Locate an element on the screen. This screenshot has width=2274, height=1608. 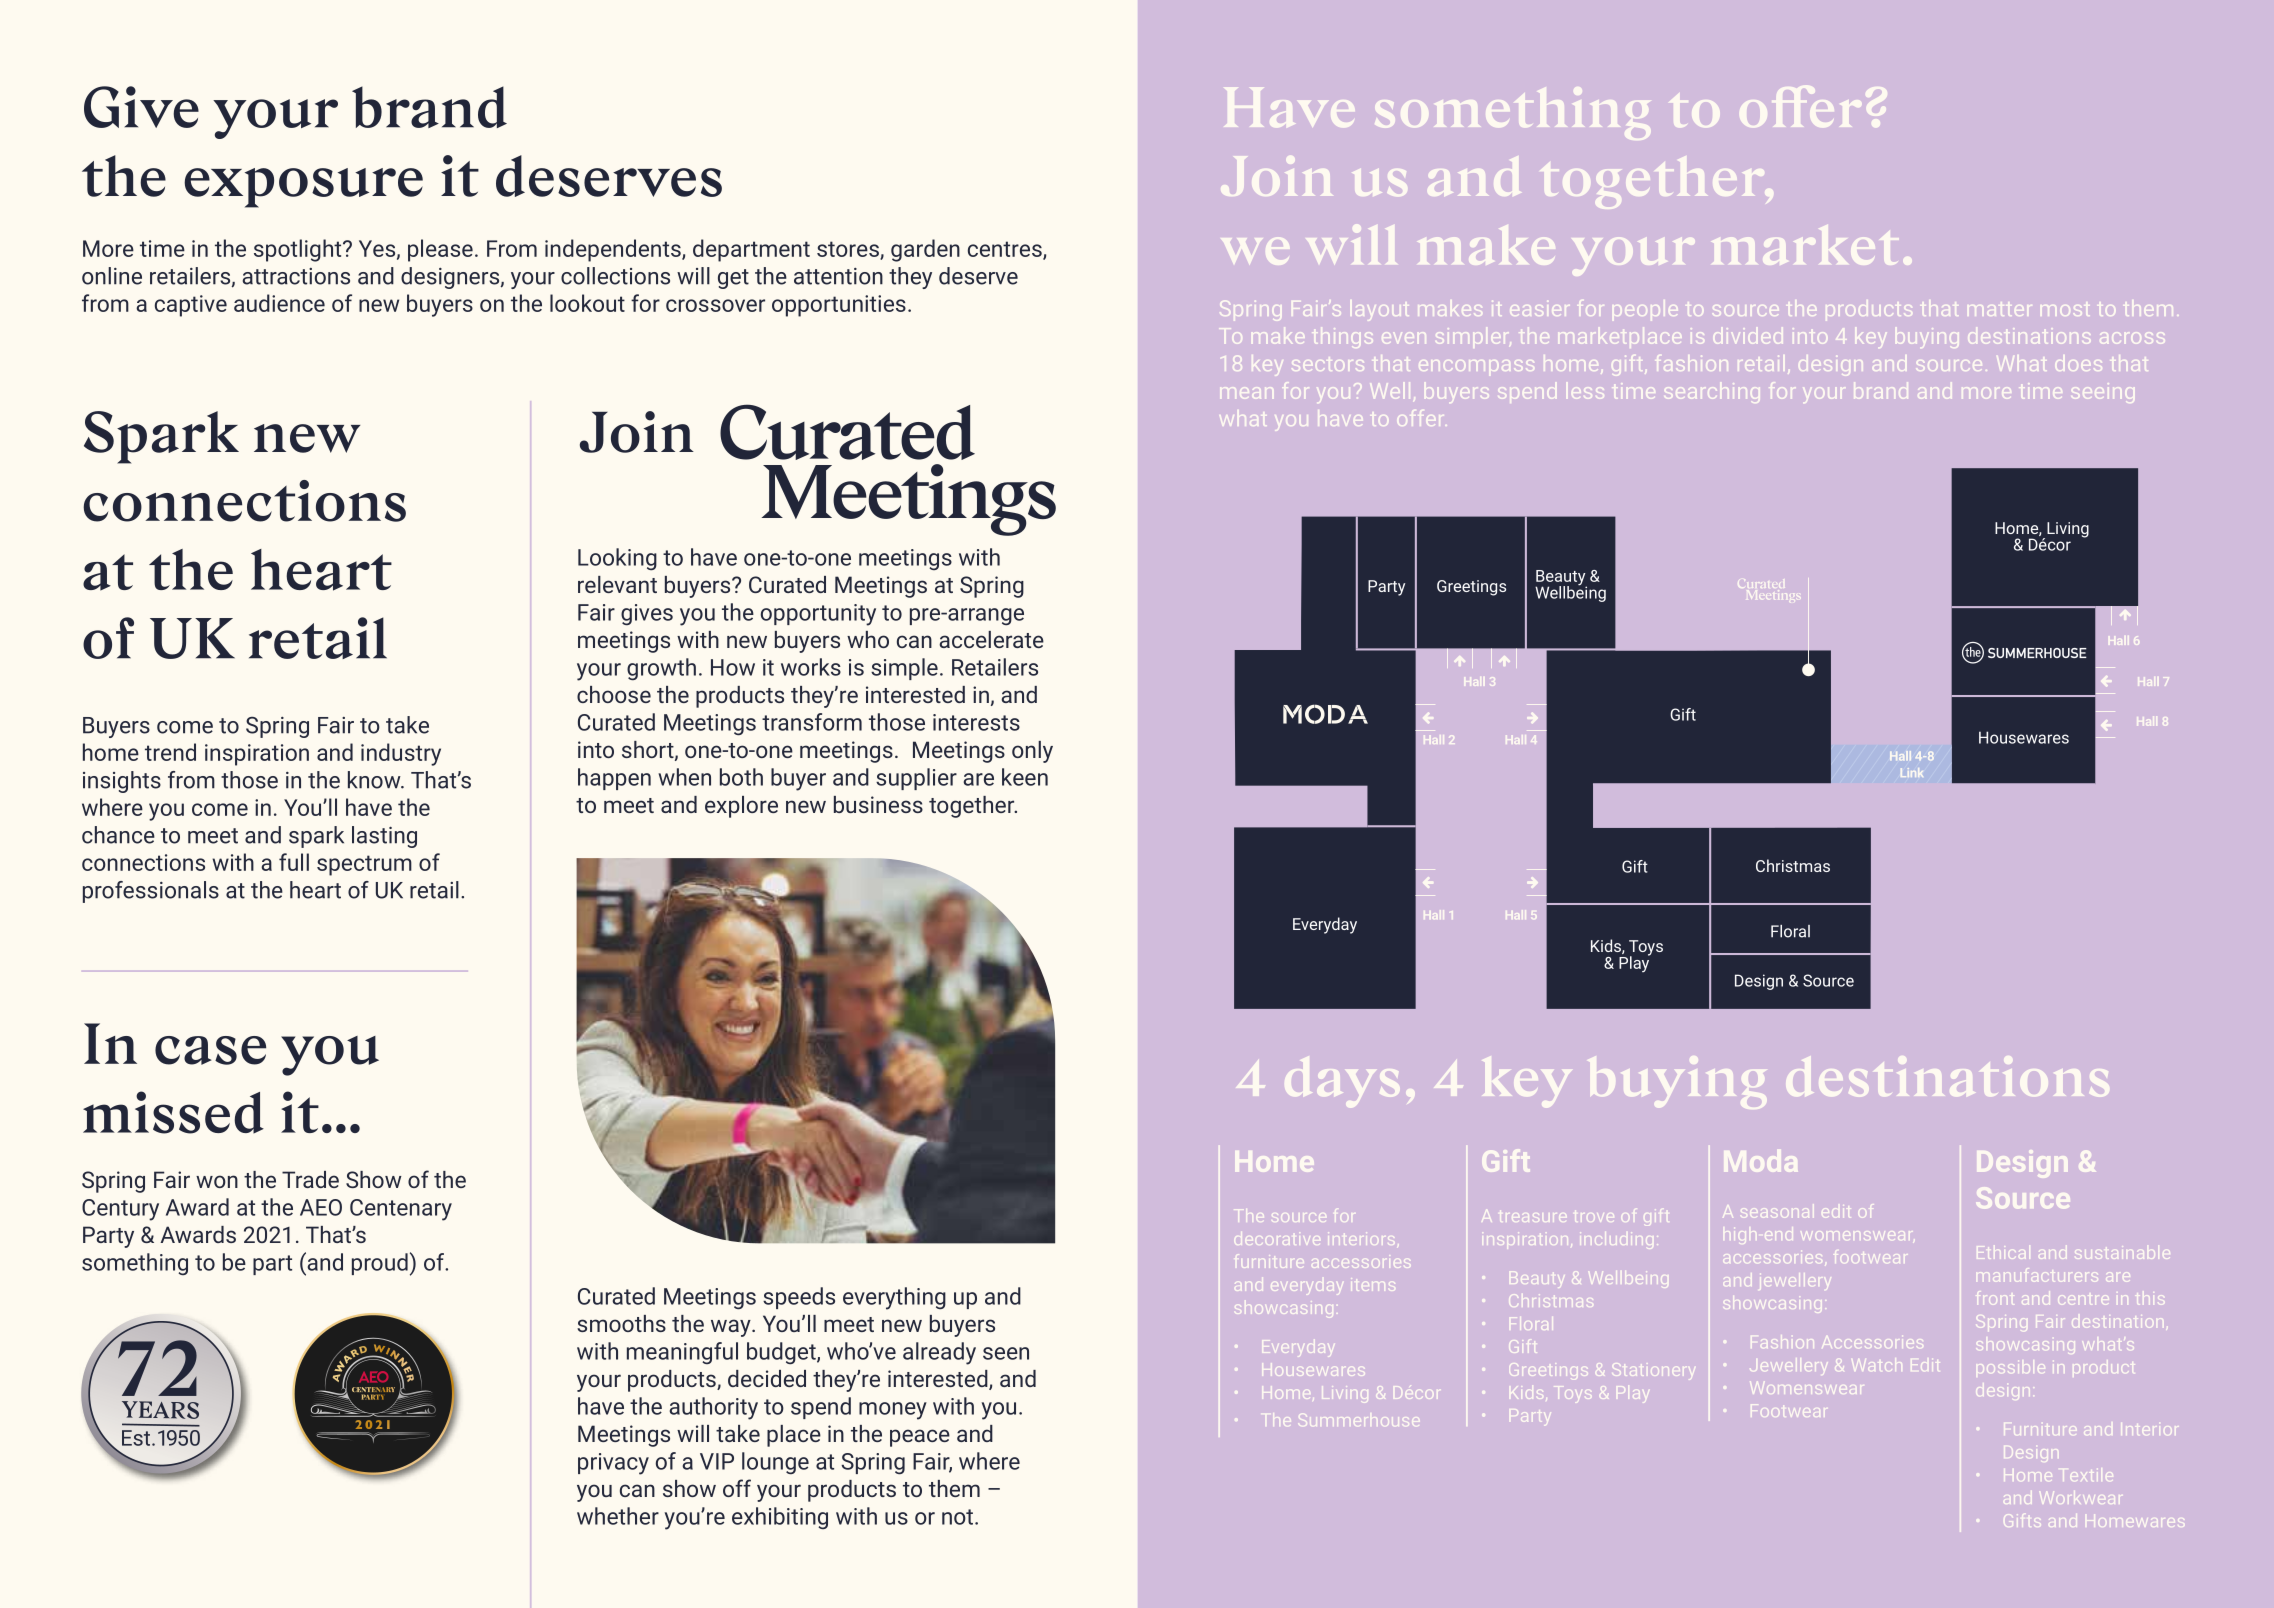
everything is located at coordinates (894, 1298).
